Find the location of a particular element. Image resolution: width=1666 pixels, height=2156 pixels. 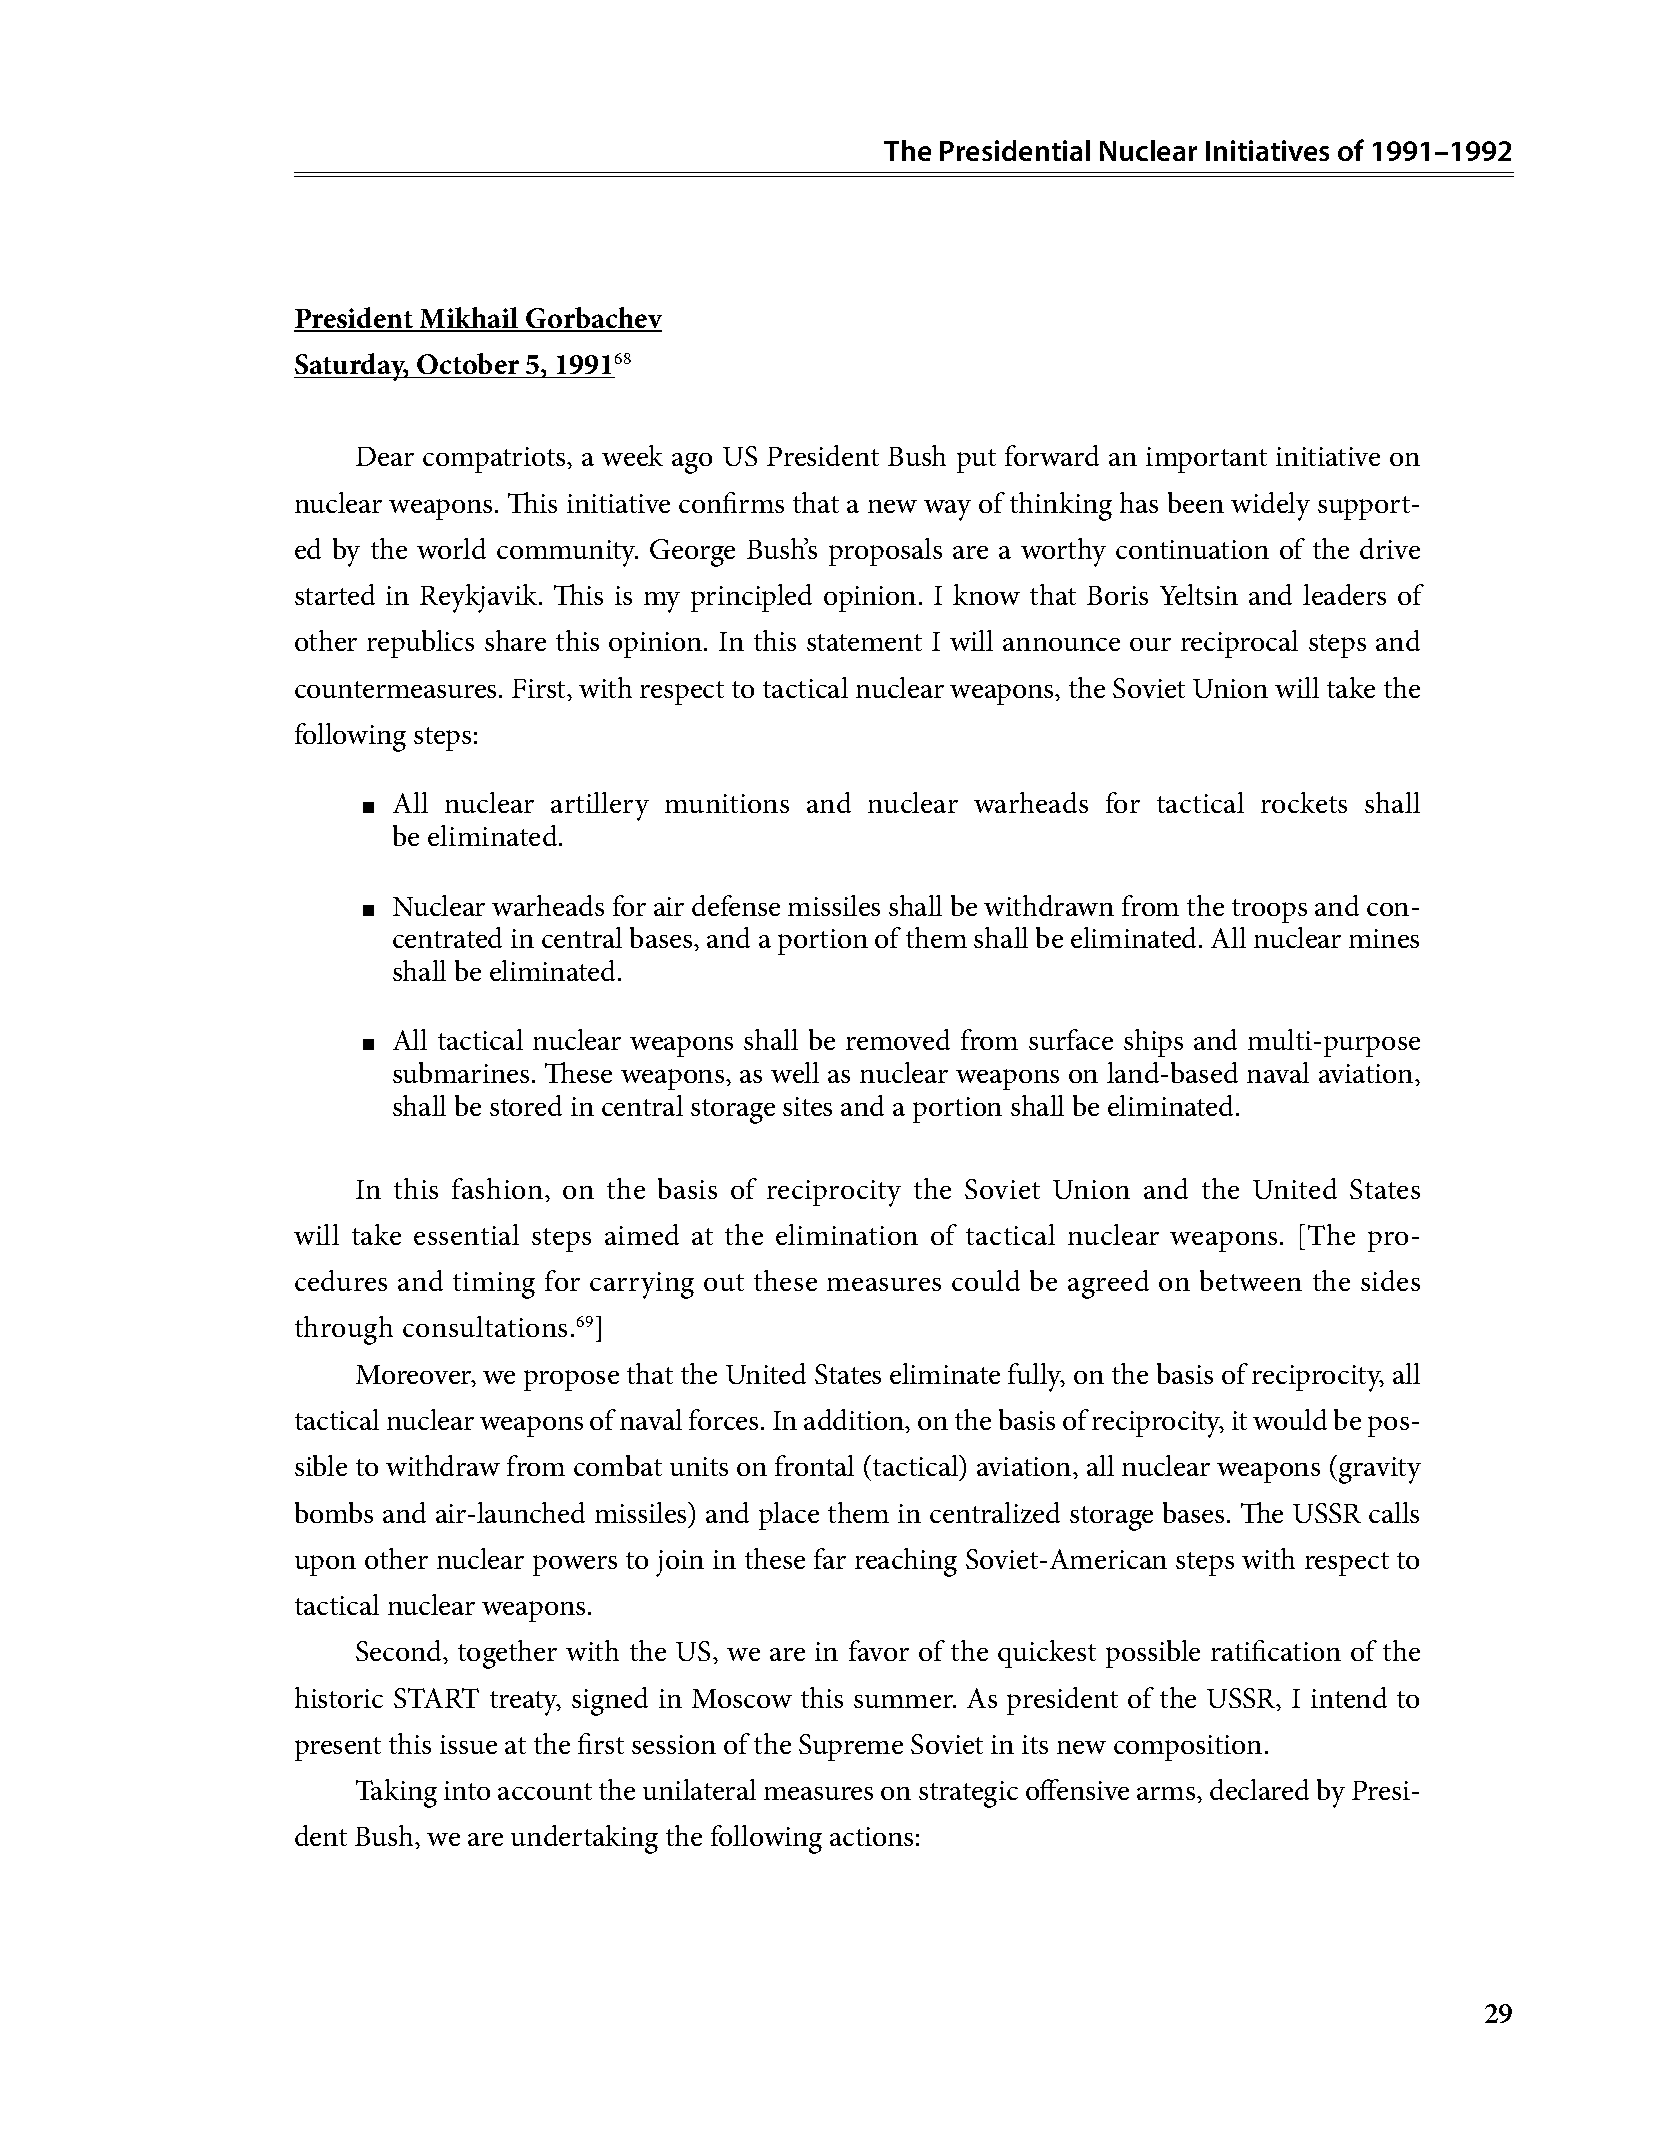

important is located at coordinates (1206, 460).
